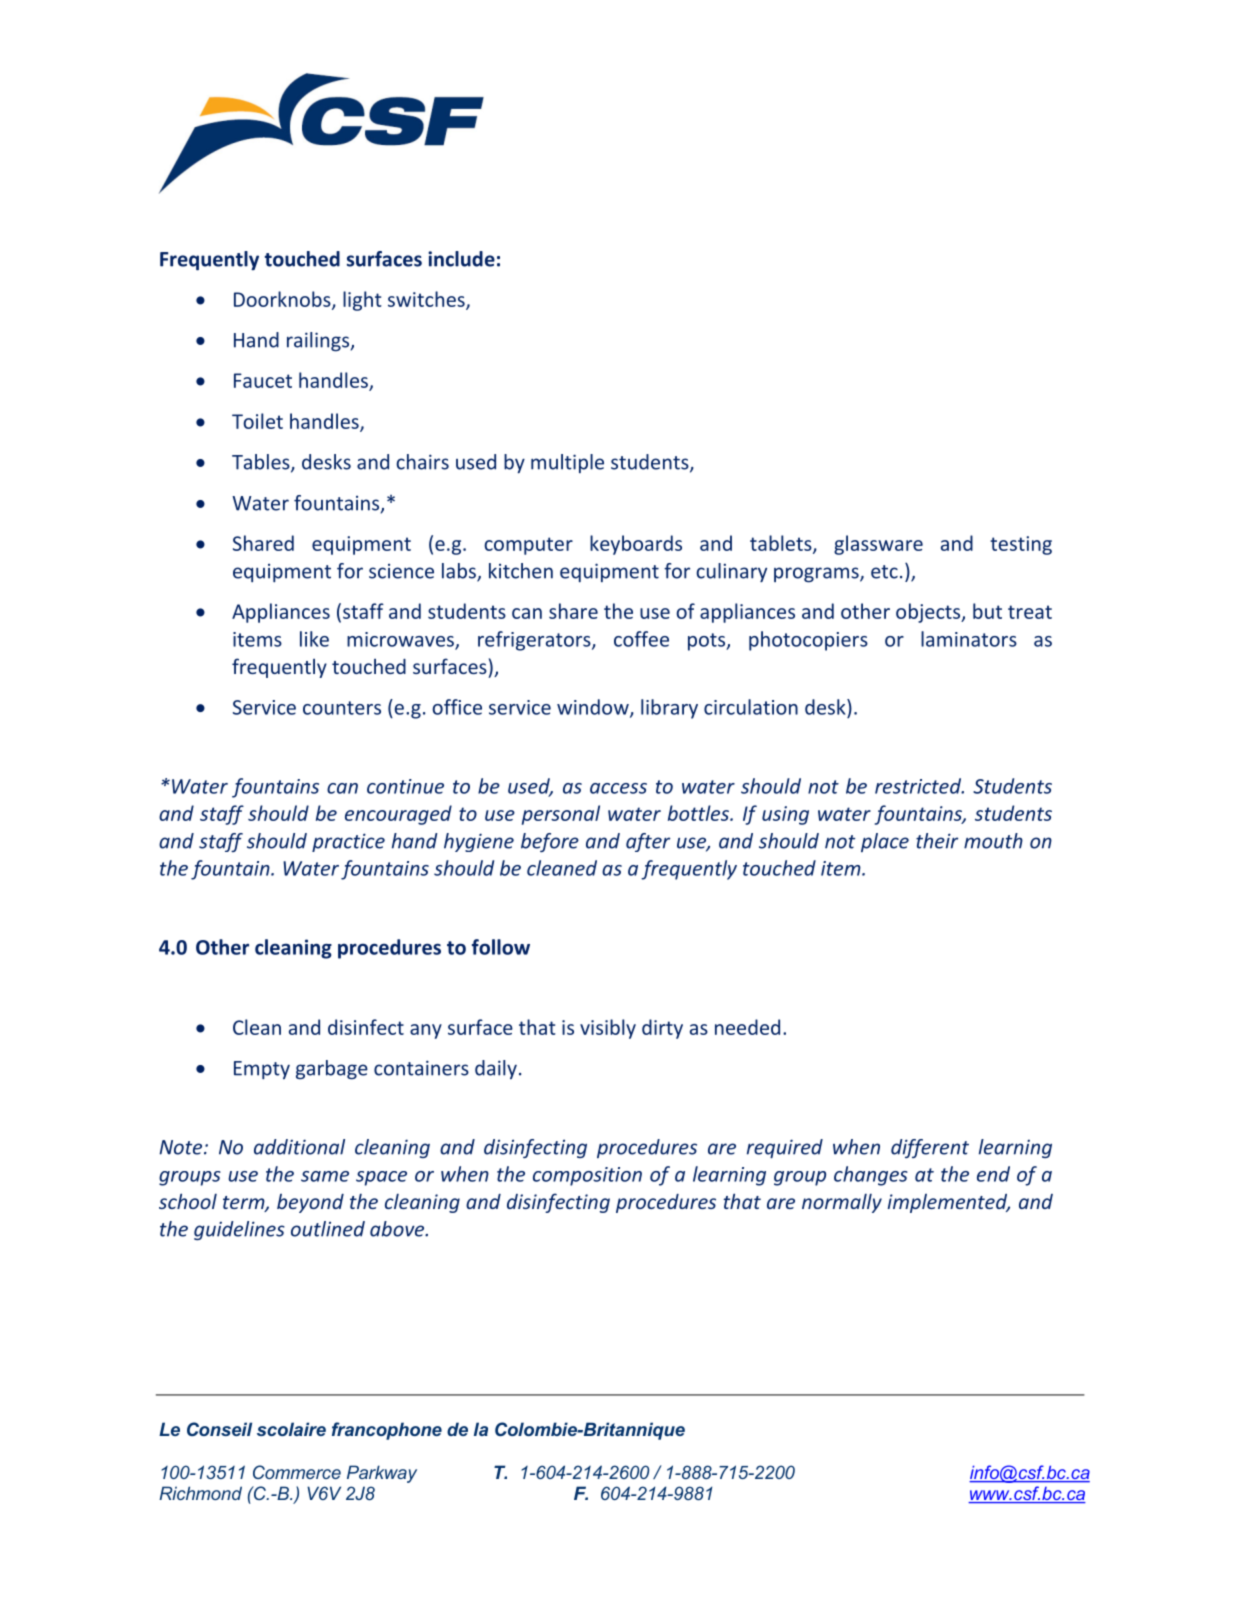  Describe the element at coordinates (297, 1472) in the page. I see `Commerce` at that location.
